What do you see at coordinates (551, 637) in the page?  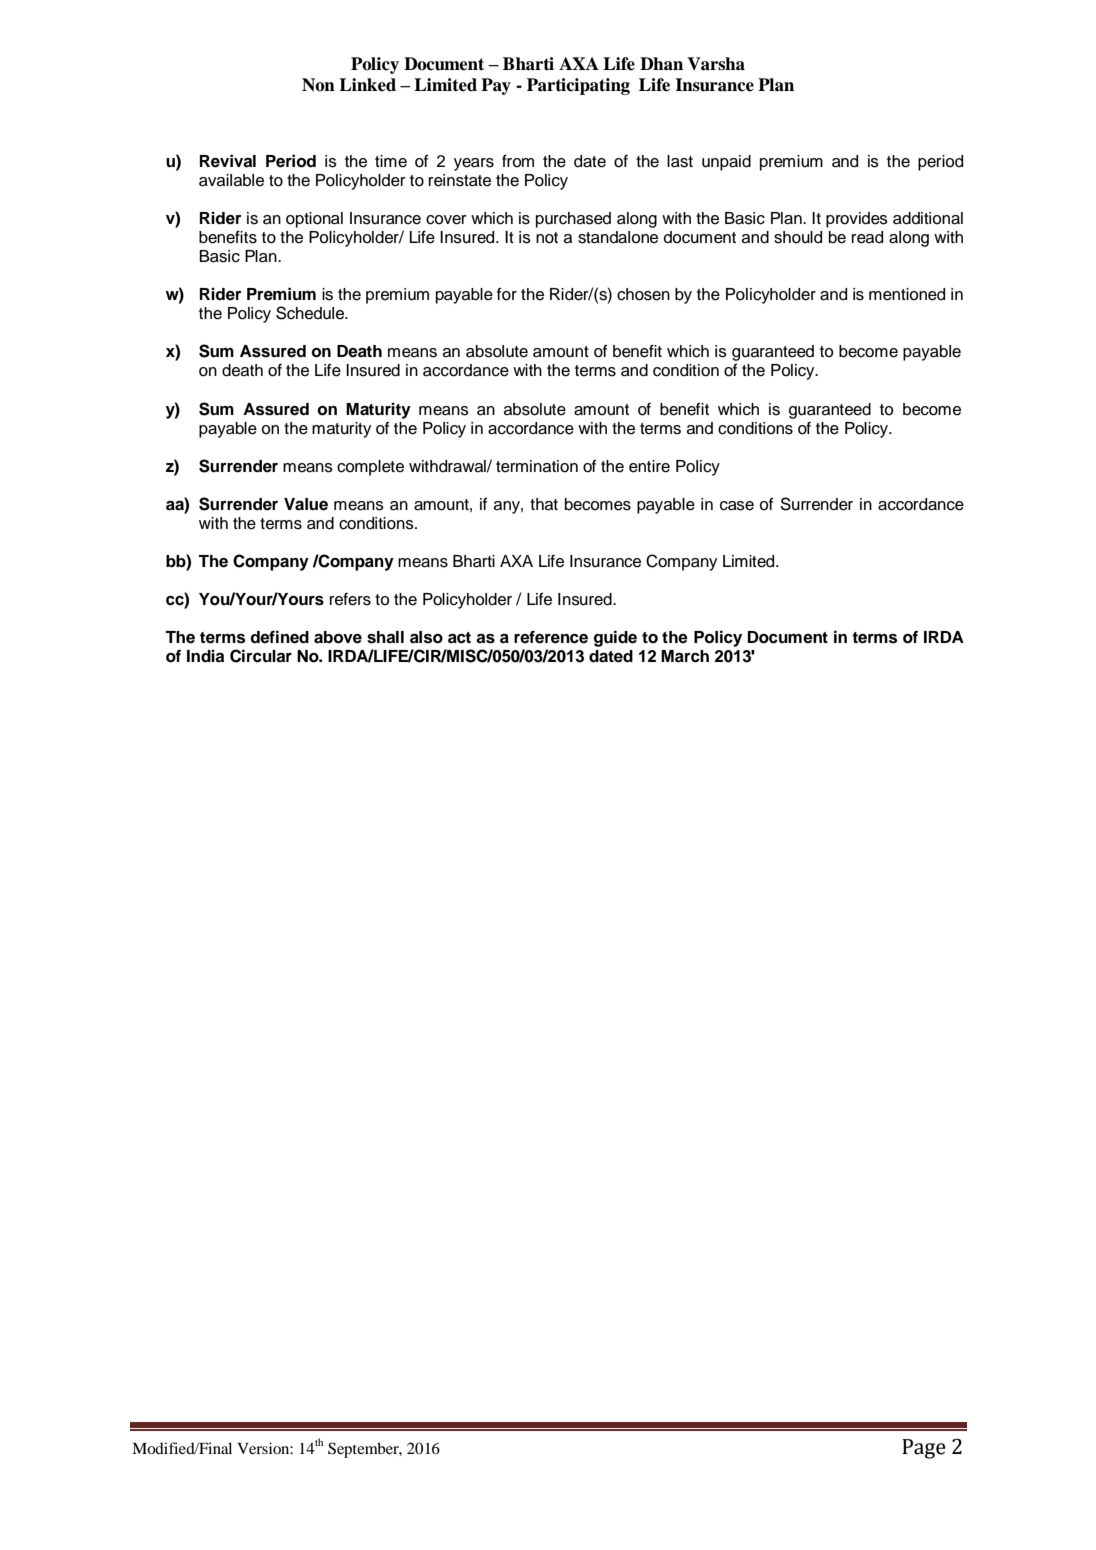 I see `reference` at bounding box center [551, 637].
